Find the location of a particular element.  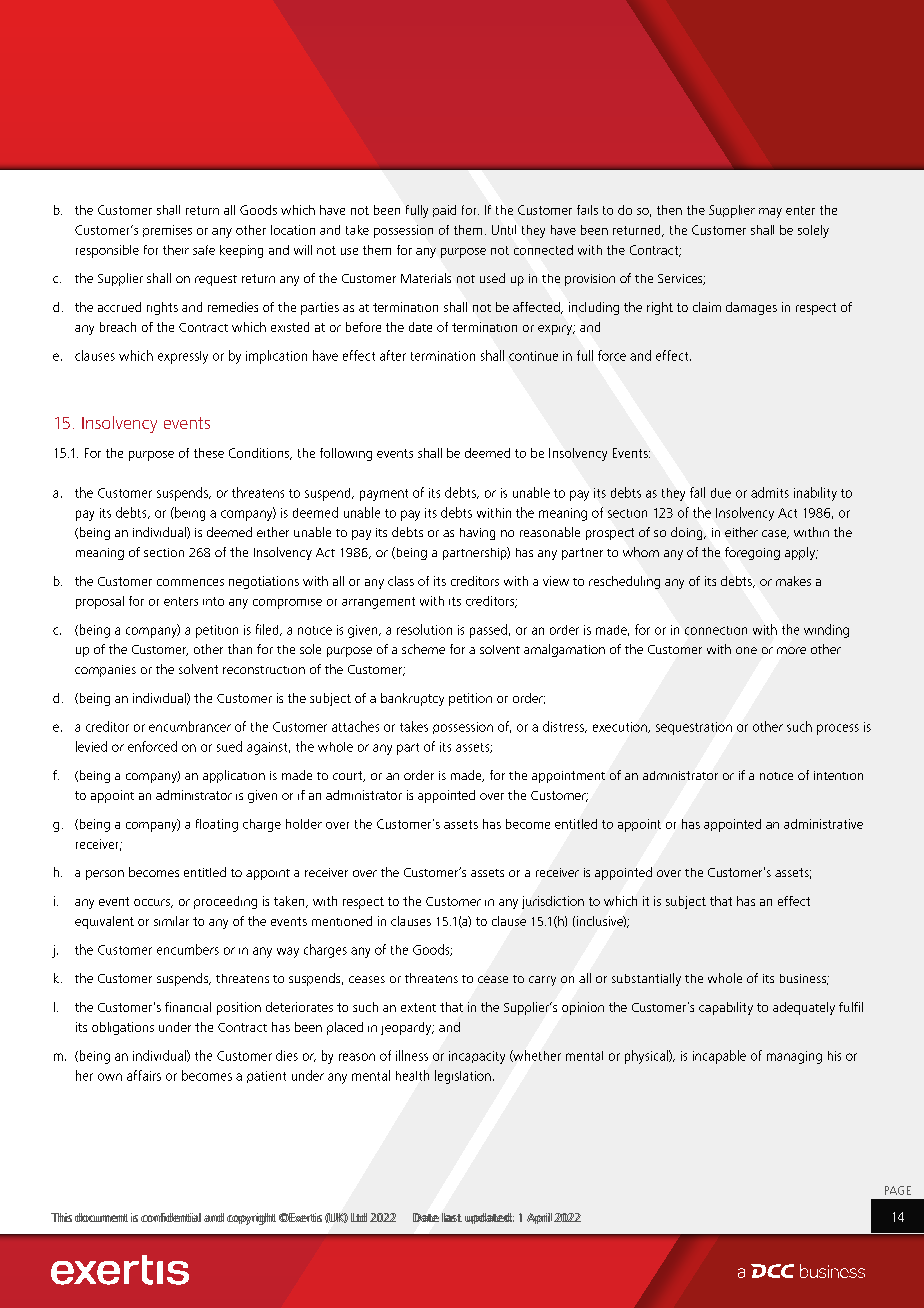

affairs is located at coordinates (144, 1075).
